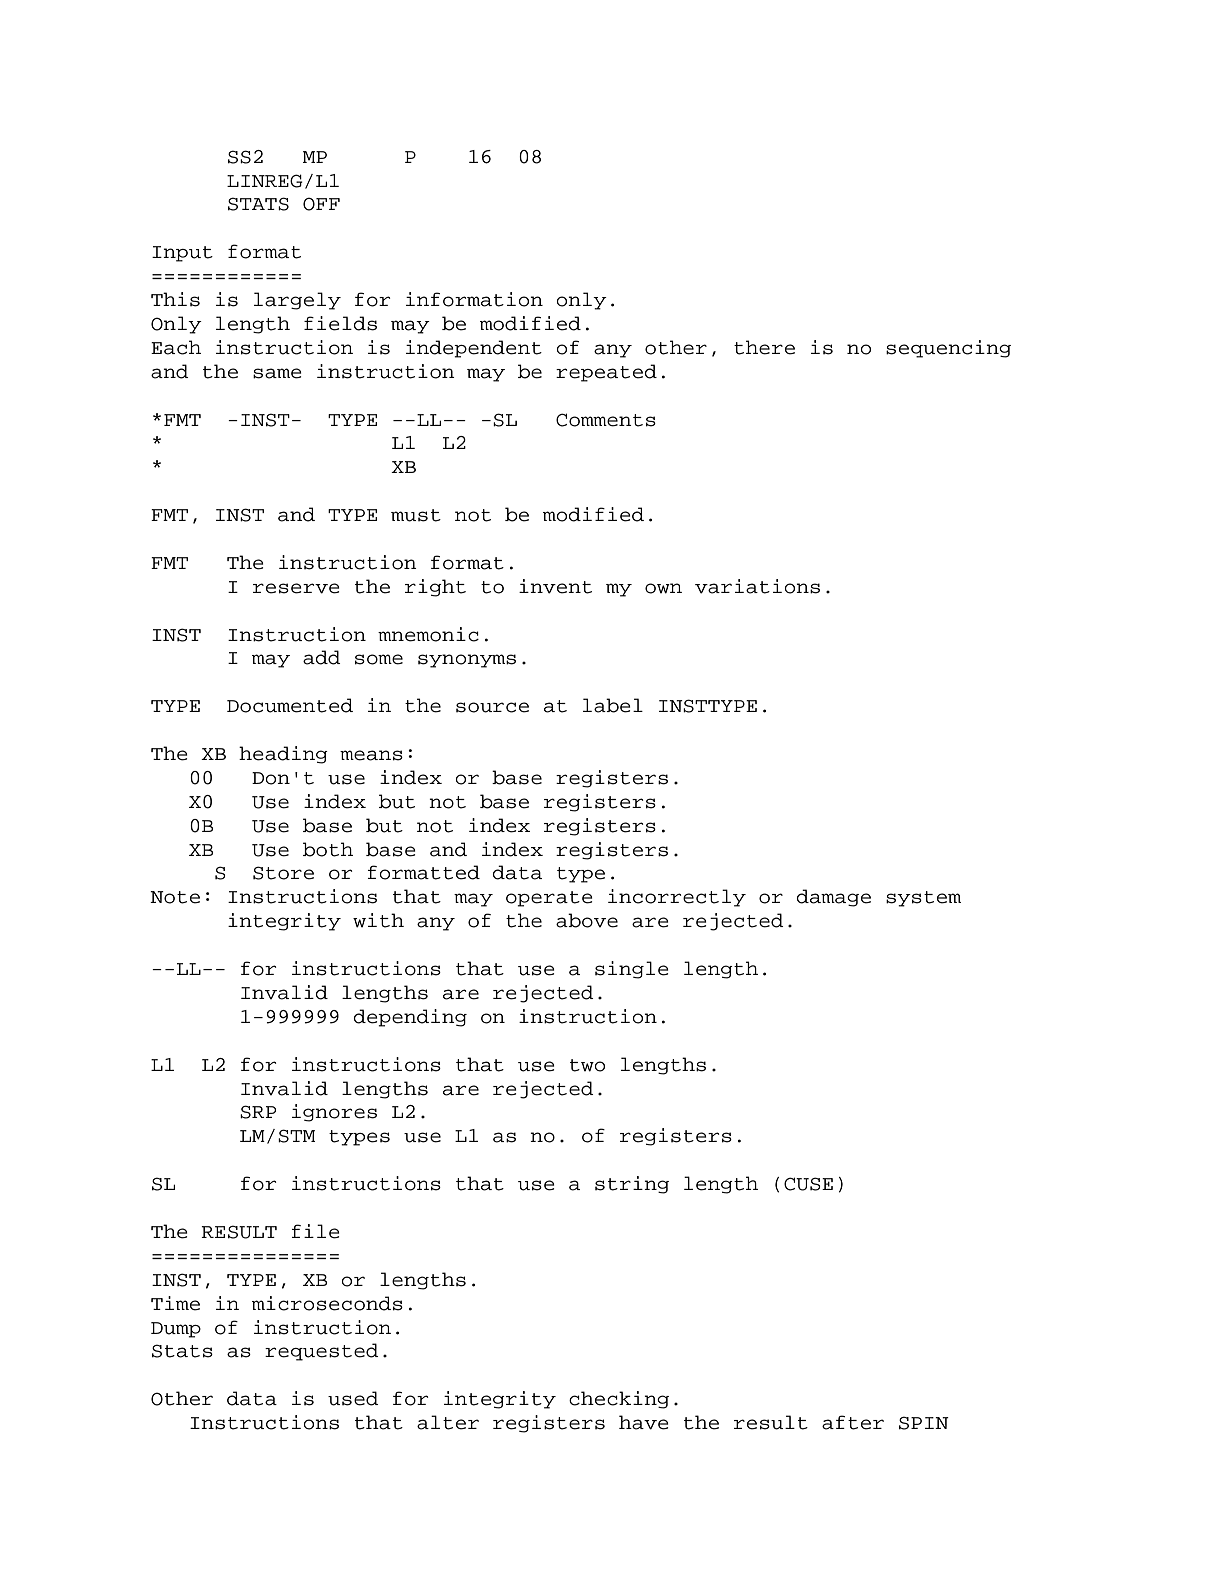 The width and height of the screenshot is (1230, 1591). What do you see at coordinates (619, 1400) in the screenshot?
I see `checking` at bounding box center [619, 1400].
